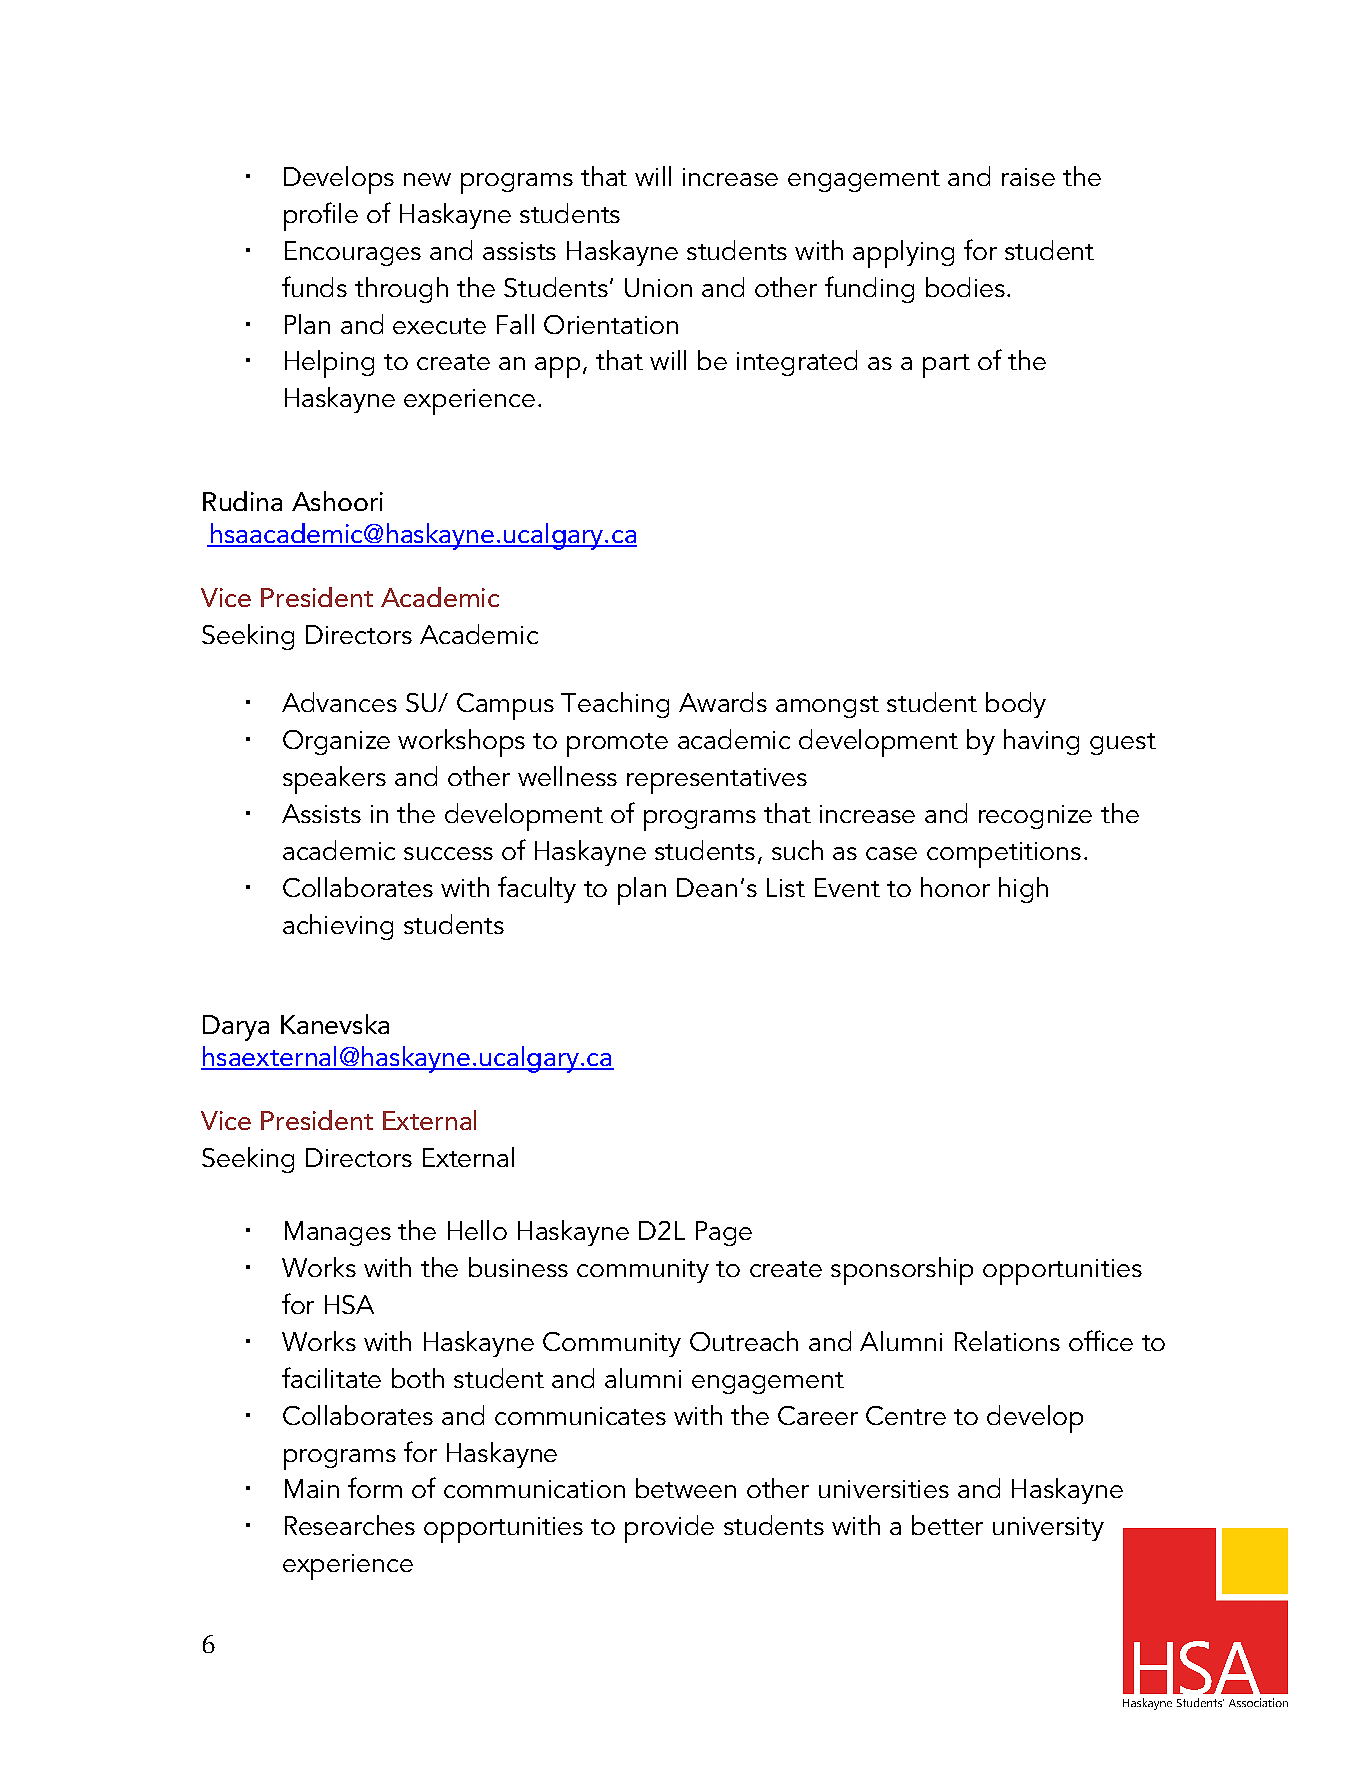 The width and height of the screenshot is (1368, 1770). I want to click on raise, so click(1028, 177).
